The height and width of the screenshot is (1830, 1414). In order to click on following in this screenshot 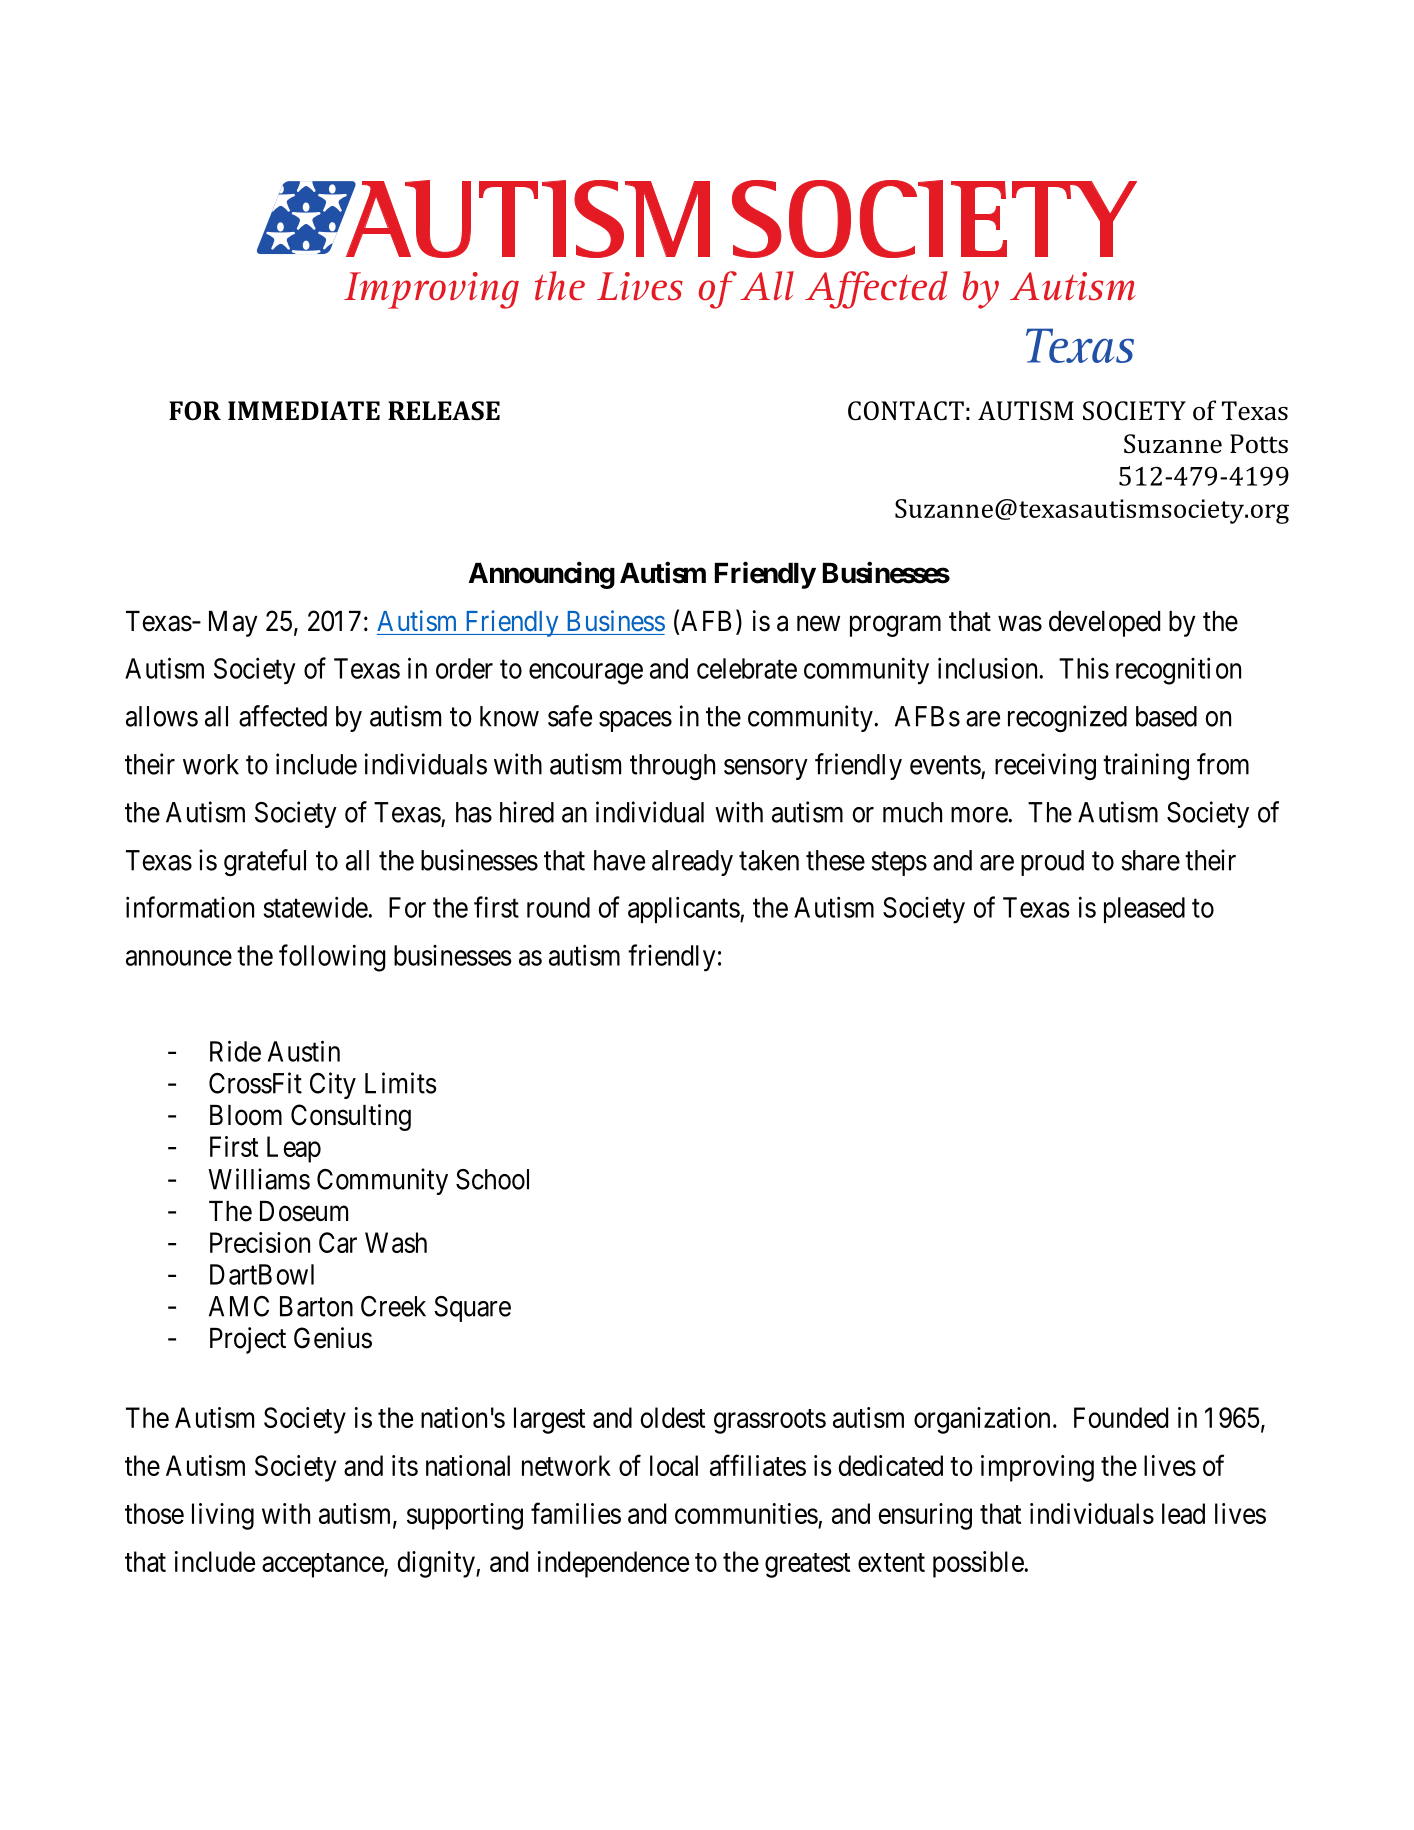, I will do `click(332, 958)`.
